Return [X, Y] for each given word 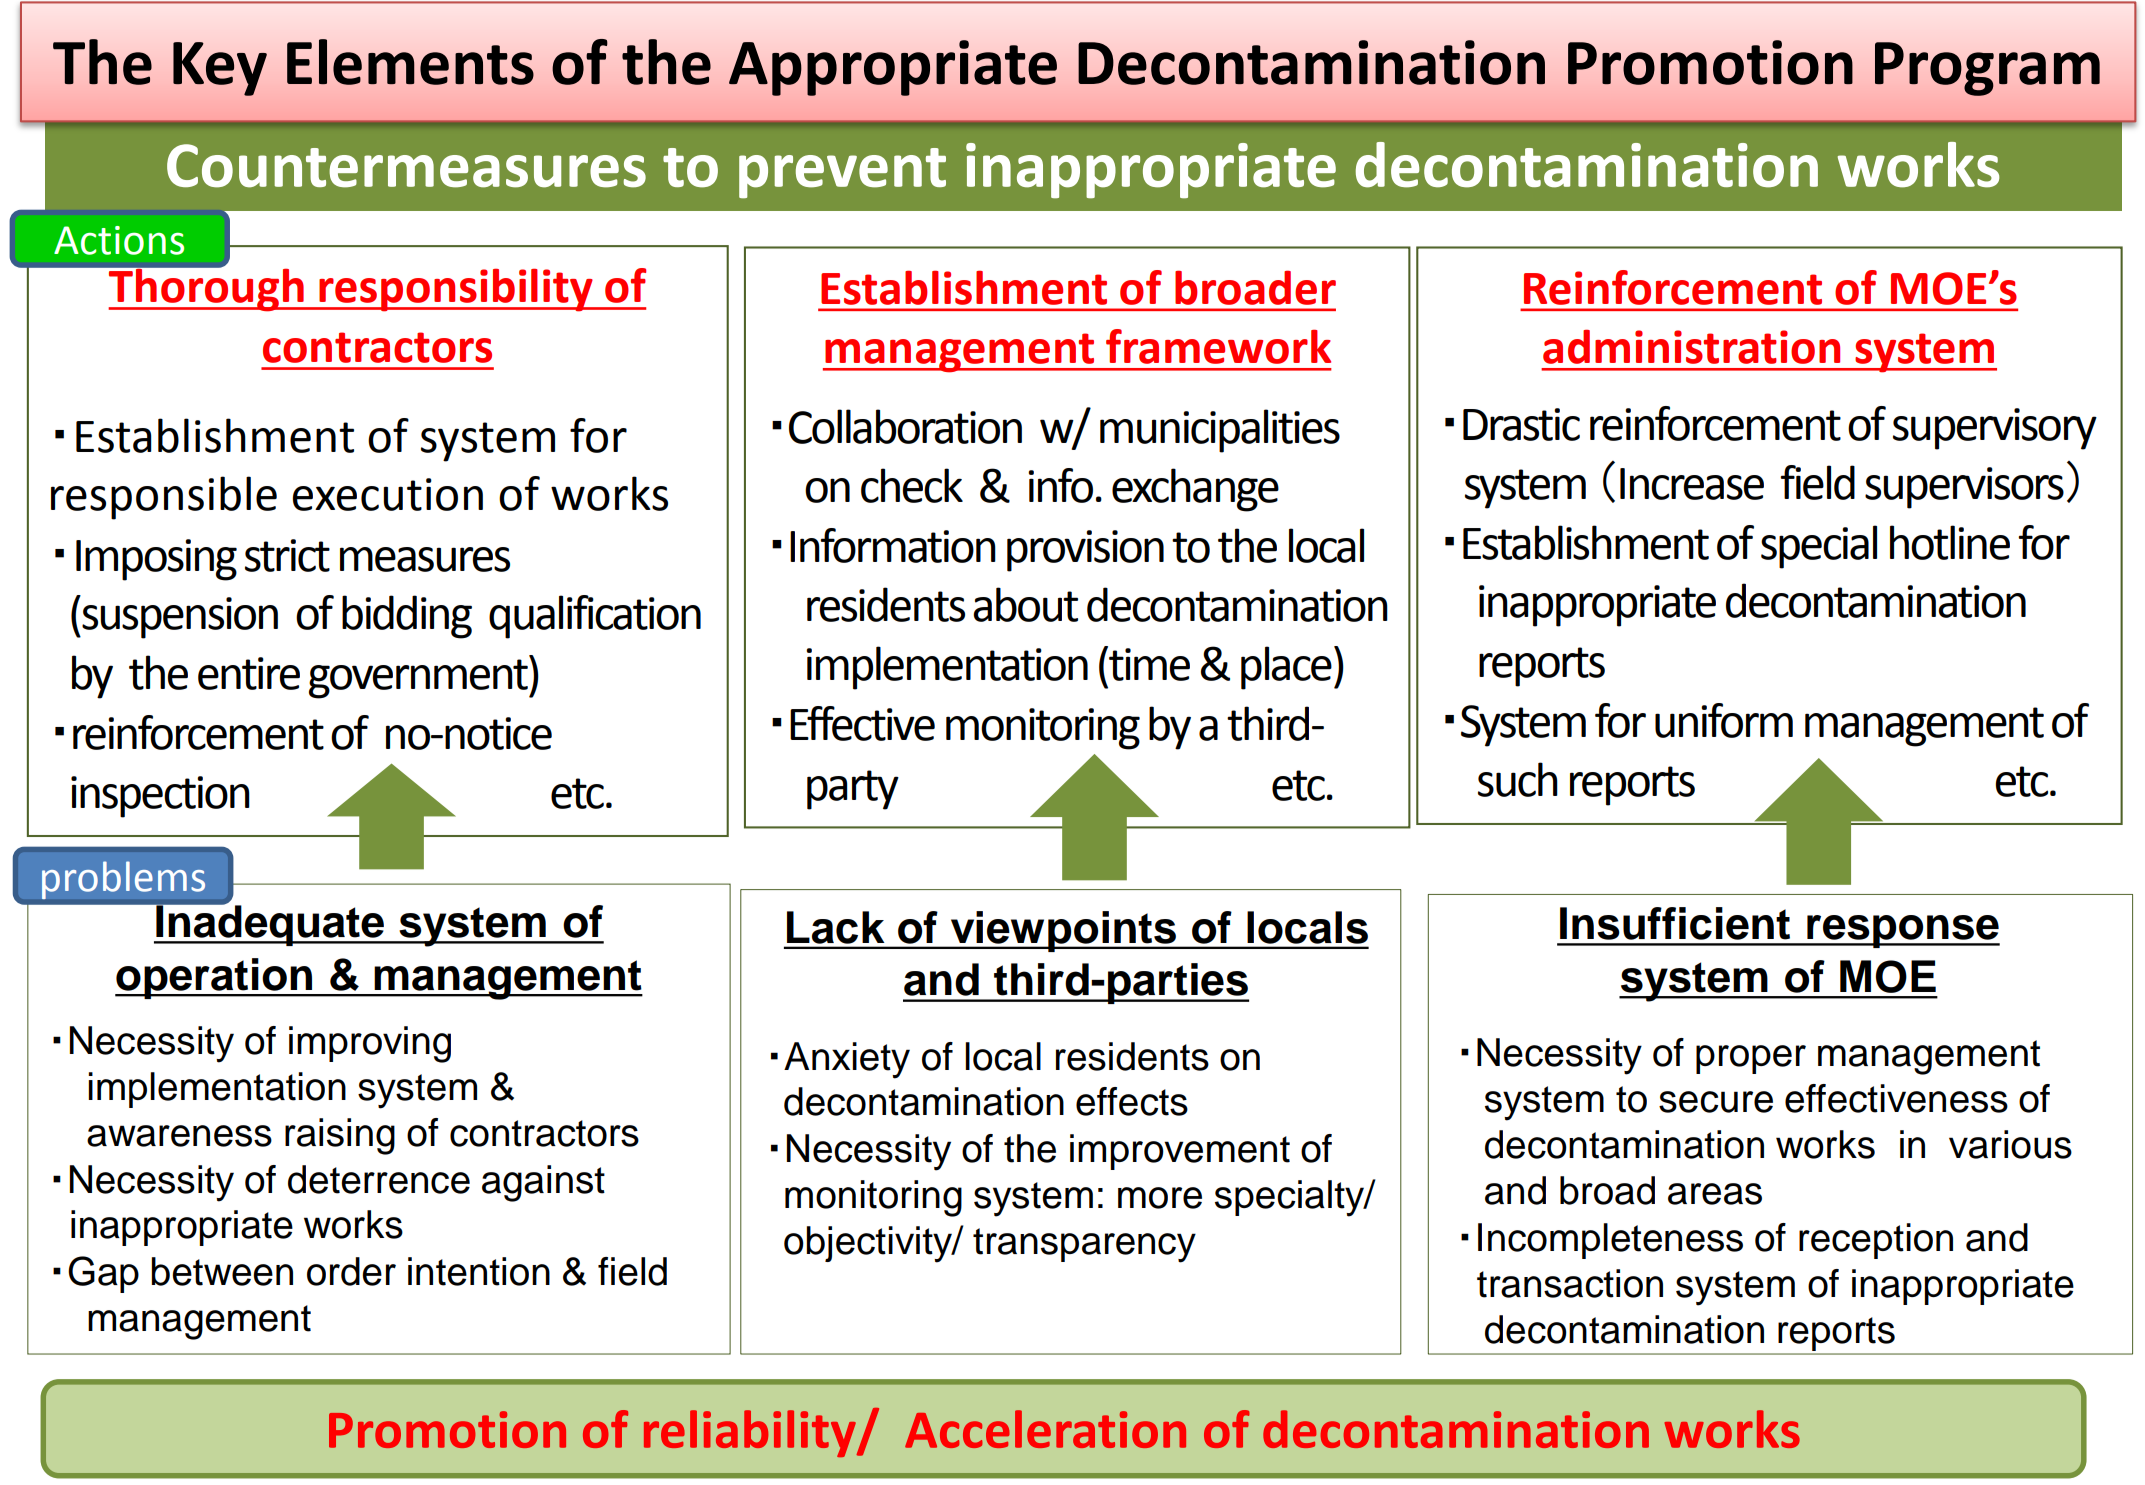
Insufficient [1675, 923]
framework [1218, 346]
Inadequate [270, 924]
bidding [407, 617]
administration [1691, 346]
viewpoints [1063, 931]
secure [1716, 1102]
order [351, 1271]
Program [1987, 69]
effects [1132, 1101]
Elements [410, 62]
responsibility [456, 290]
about [1025, 604]
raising [340, 1136]
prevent [842, 173]
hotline [1950, 542]
